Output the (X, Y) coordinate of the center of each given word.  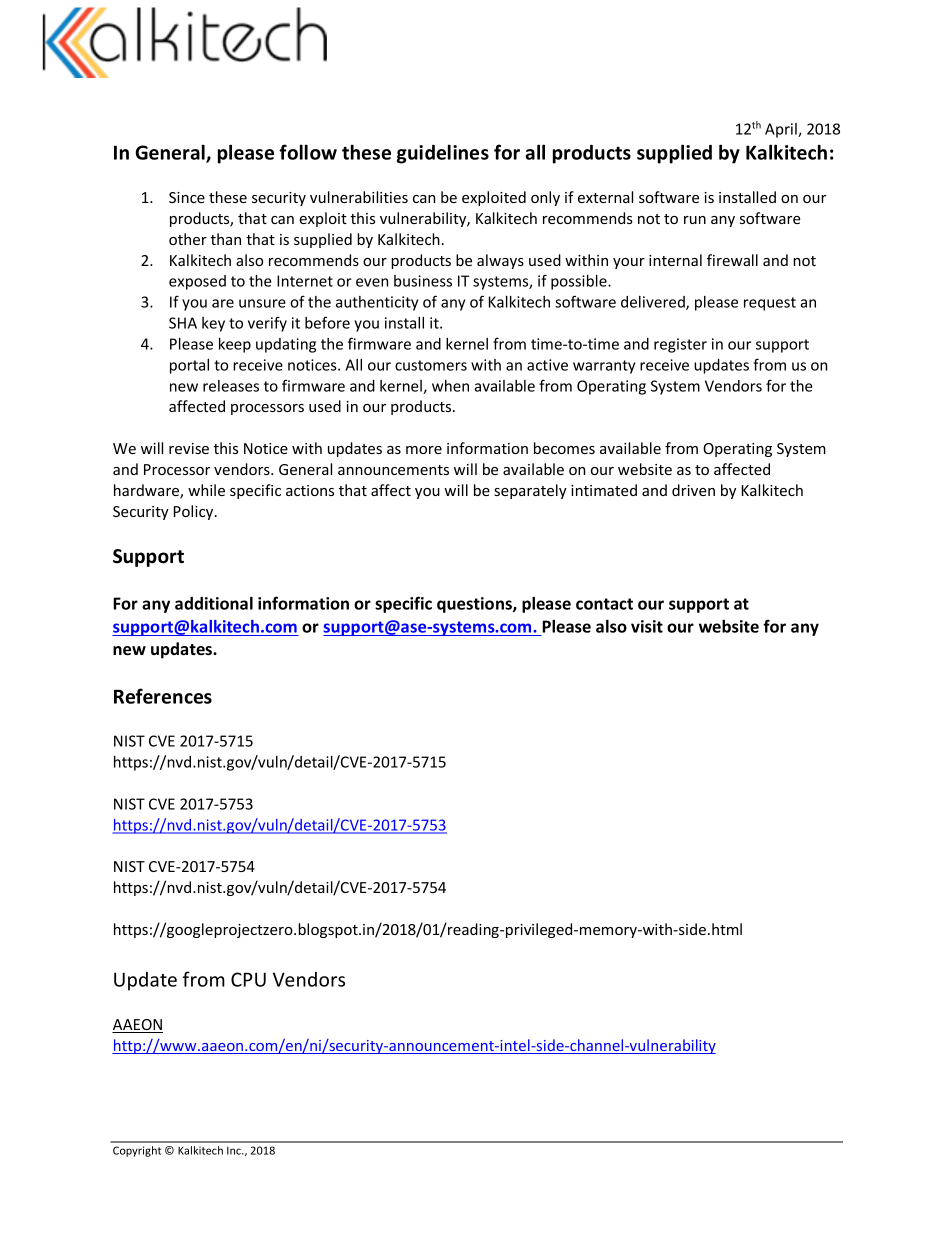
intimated (604, 490)
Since (187, 197)
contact (604, 604)
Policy (195, 512)
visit (647, 626)
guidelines (443, 154)
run (695, 220)
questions (475, 605)
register (680, 345)
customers (431, 365)
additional (214, 603)
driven (693, 490)
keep (235, 345)
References (163, 696)
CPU (248, 979)
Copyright (137, 1151)
